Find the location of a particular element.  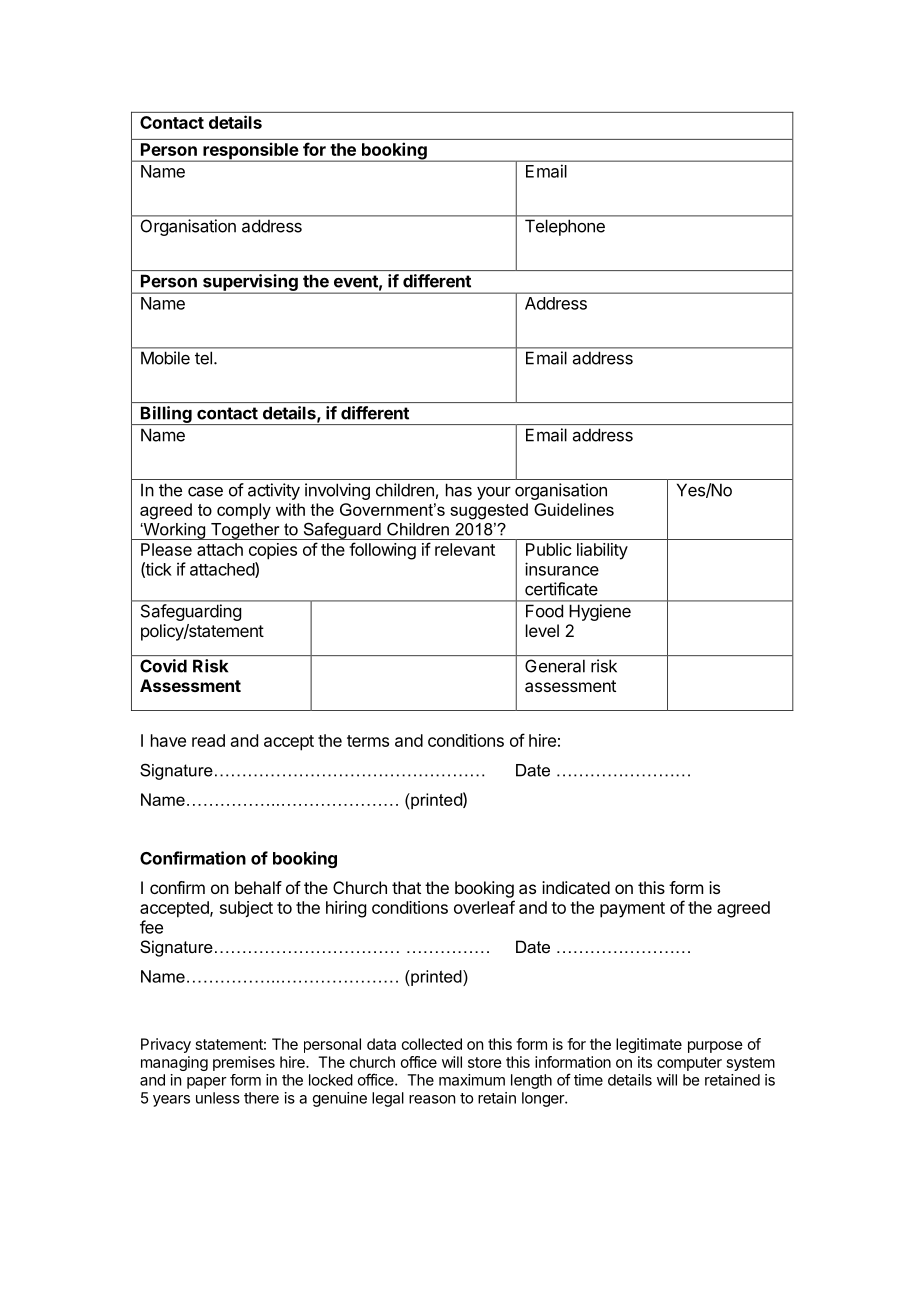

Billing is located at coordinates (166, 415).
